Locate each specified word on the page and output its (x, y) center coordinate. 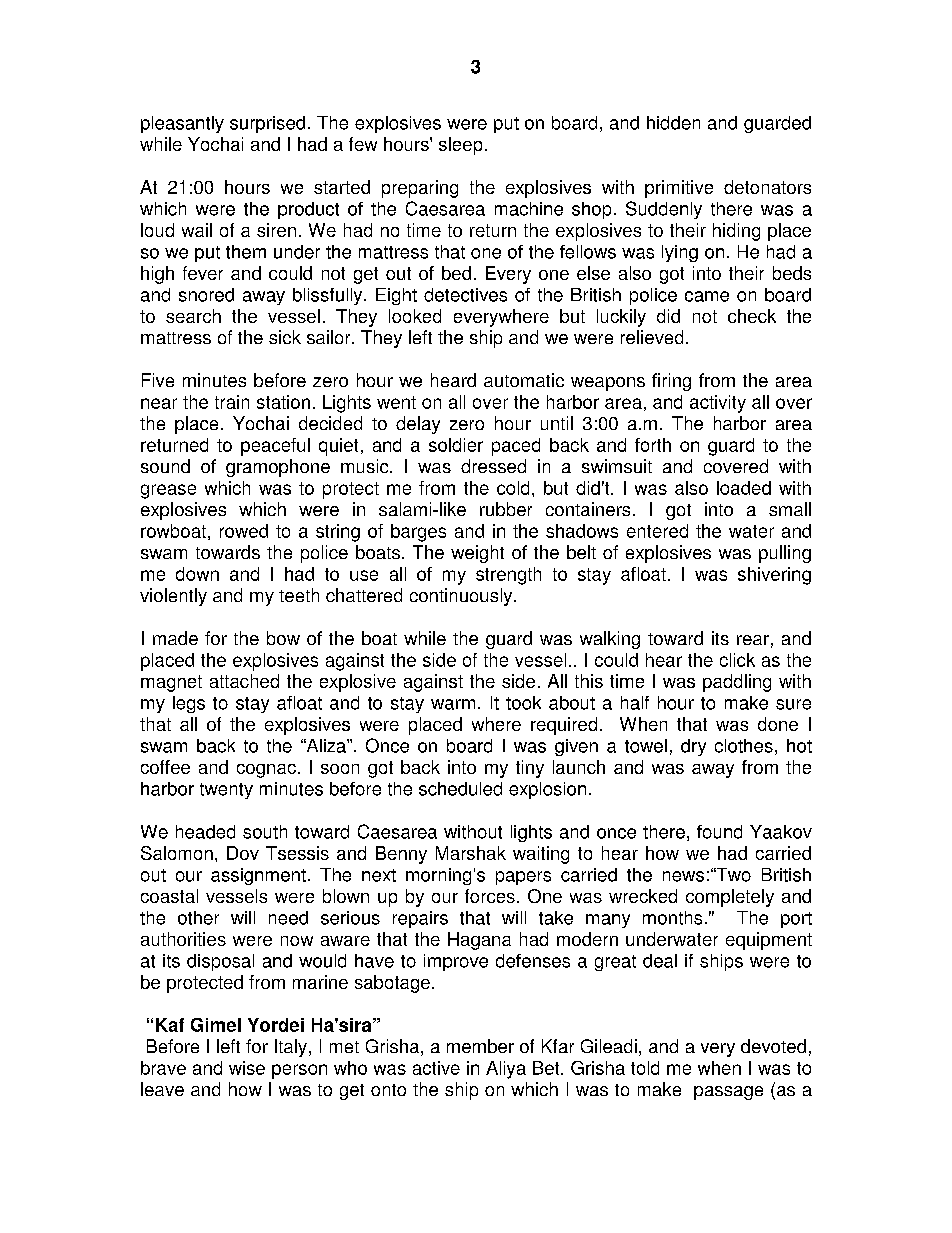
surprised (267, 124)
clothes (744, 746)
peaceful (275, 447)
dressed (493, 466)
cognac (266, 771)
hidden (673, 123)
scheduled (460, 789)
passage (728, 1093)
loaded (744, 488)
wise (247, 1068)
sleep (460, 146)
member (480, 1046)
